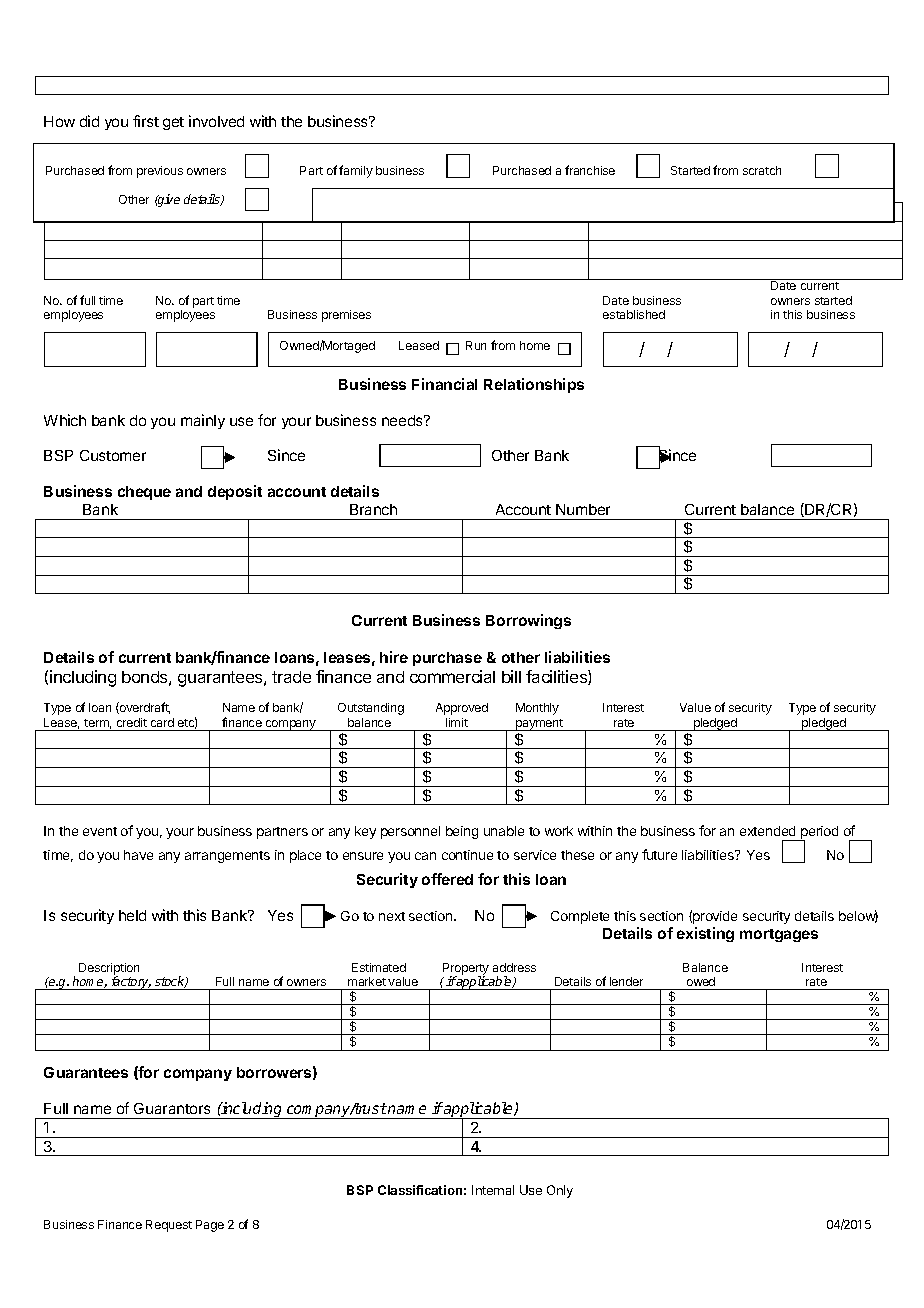 The image size is (924, 1308). Describe the element at coordinates (169, 1226) in the screenshot. I see `Request` at that location.
